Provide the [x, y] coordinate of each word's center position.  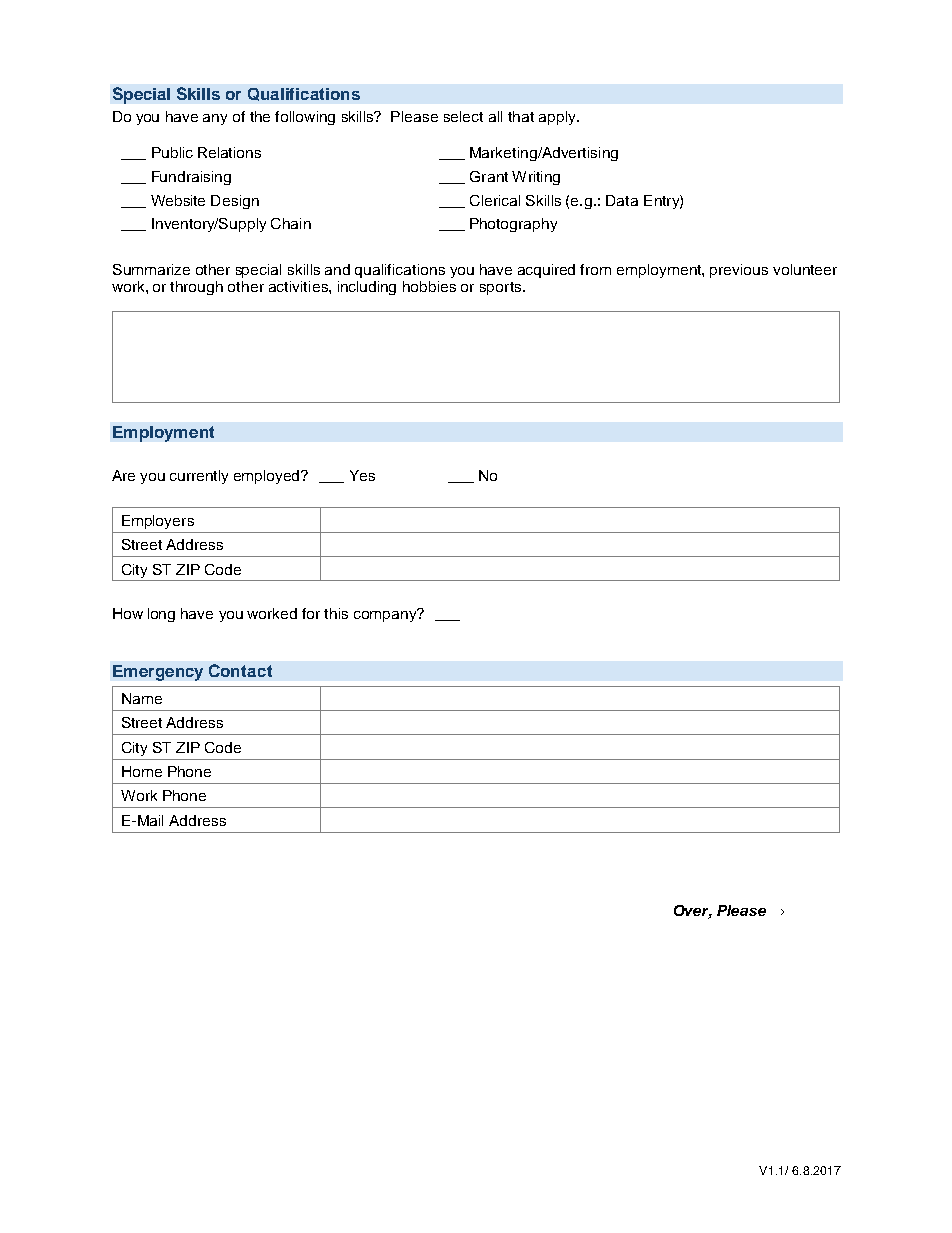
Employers [158, 522]
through [196, 288]
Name [142, 698]
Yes [362, 475]
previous [739, 271]
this [336, 613]
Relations [229, 152]
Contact [240, 670]
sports [502, 288]
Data [622, 200]
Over [693, 912]
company [386, 615]
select [463, 116]
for [311, 613]
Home [142, 771]
